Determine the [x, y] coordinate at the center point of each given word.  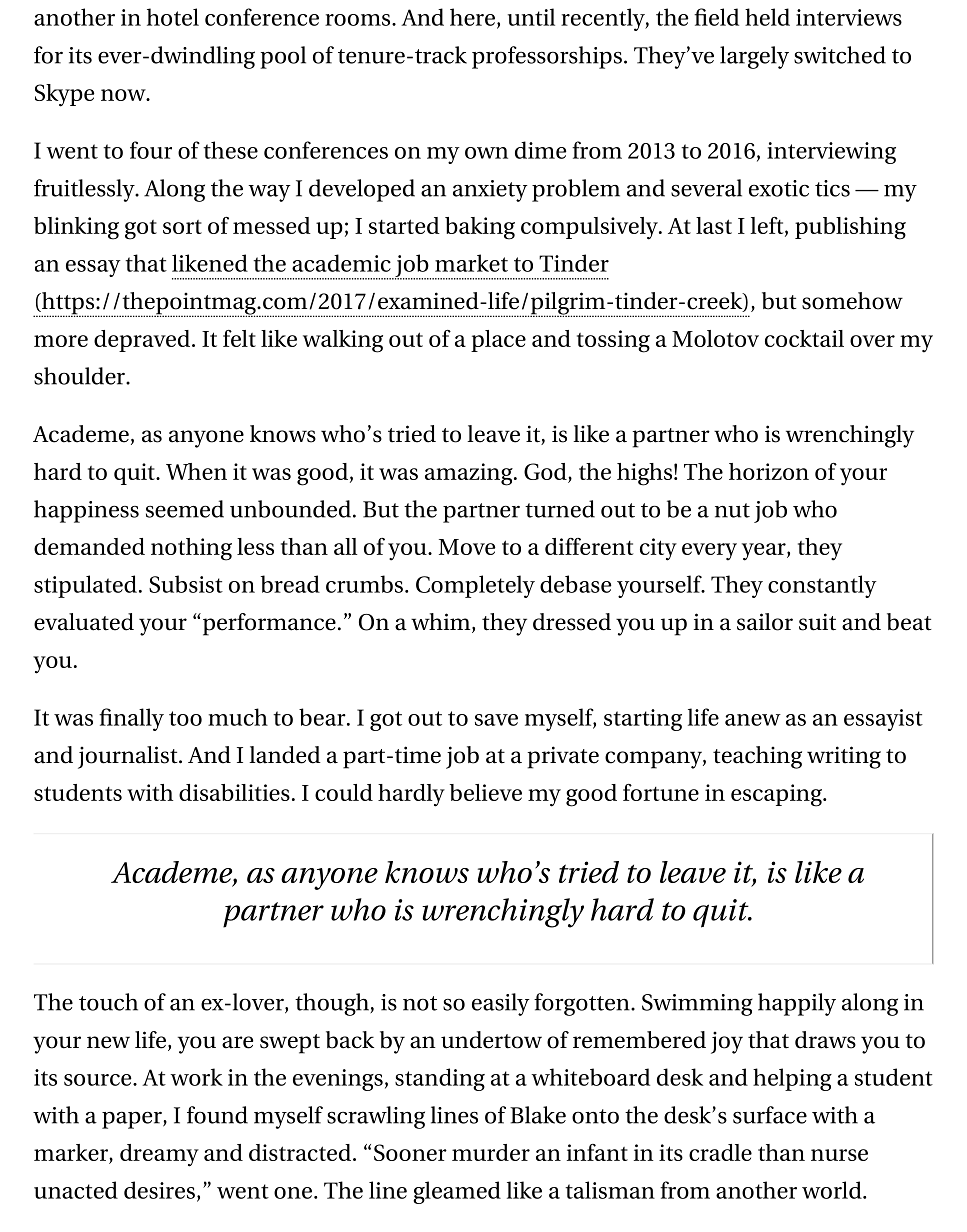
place [498, 341]
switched [840, 55]
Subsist [186, 584]
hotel [173, 17]
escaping [777, 795]
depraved [143, 341]
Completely [475, 586]
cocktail [804, 338]
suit [817, 622]
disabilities [234, 792]
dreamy [159, 1155]
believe [486, 792]
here [472, 17]
